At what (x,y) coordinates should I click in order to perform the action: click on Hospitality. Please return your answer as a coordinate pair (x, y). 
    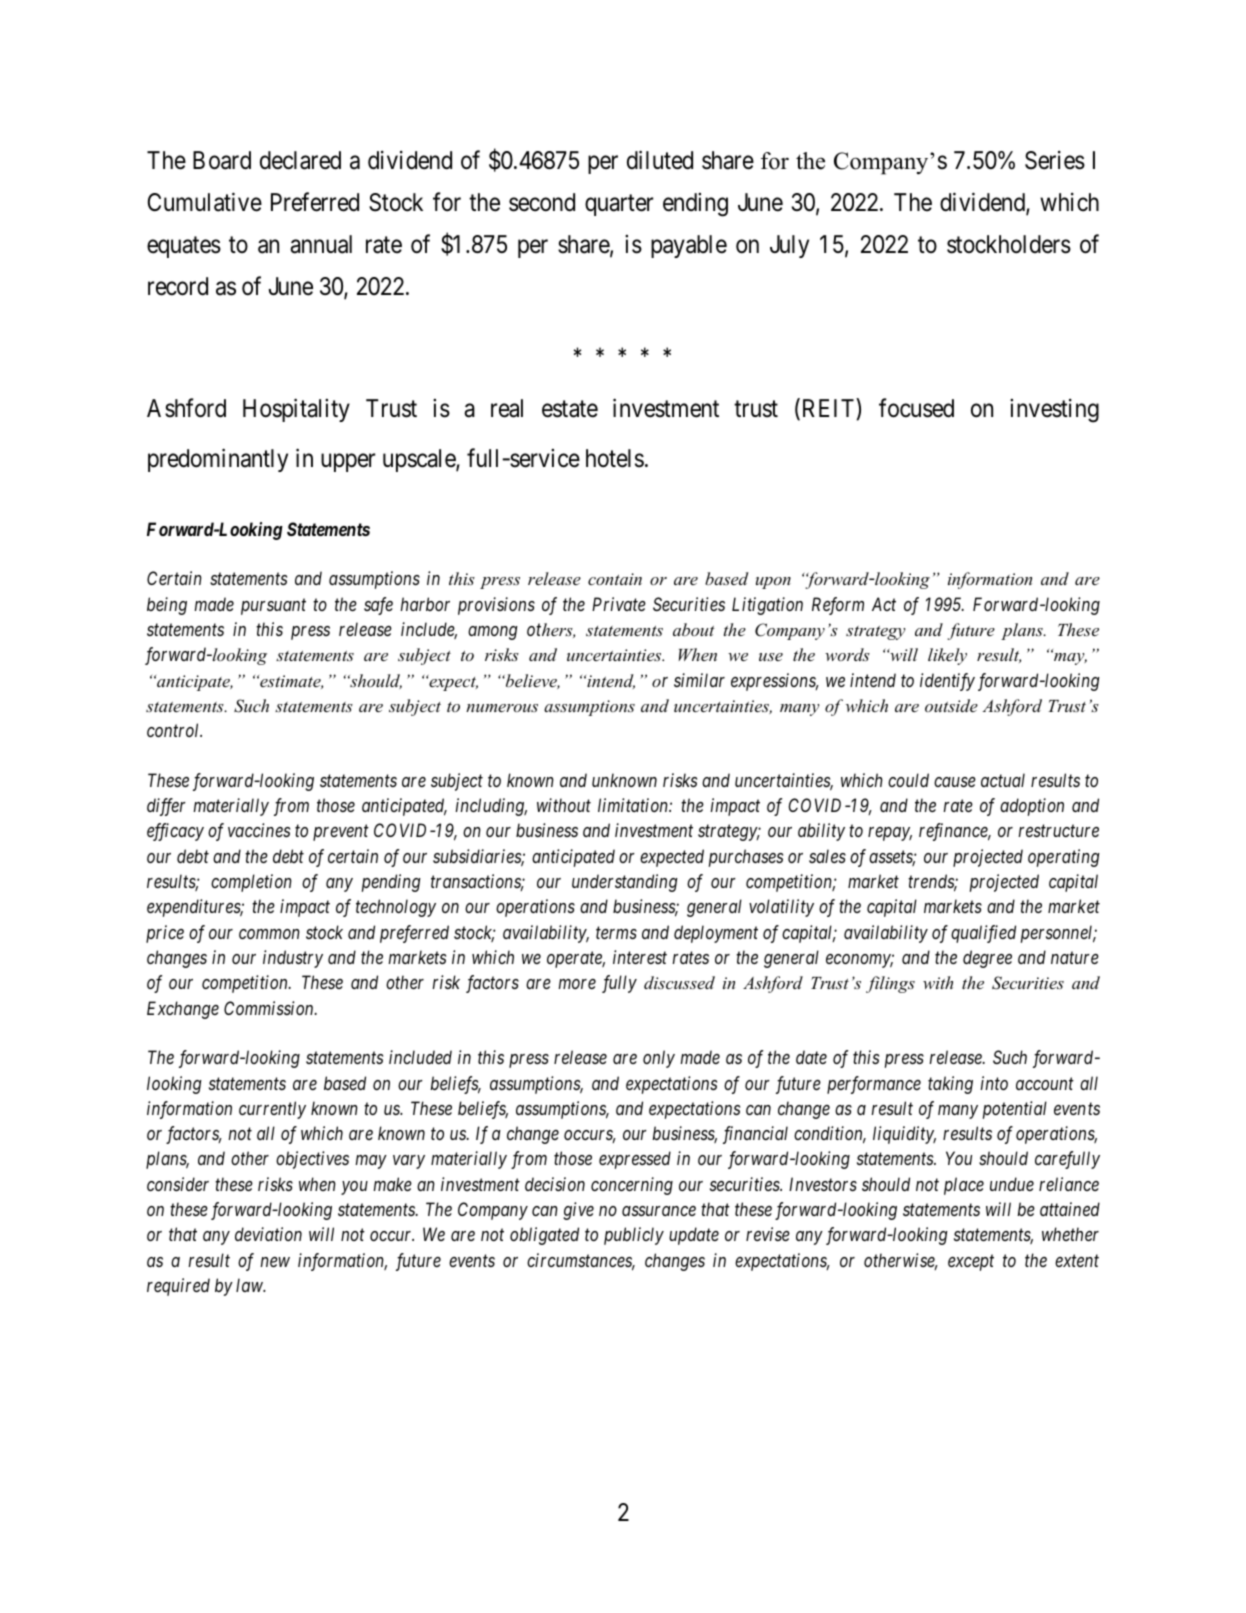
    Looking at the image, I should click on (296, 410).
